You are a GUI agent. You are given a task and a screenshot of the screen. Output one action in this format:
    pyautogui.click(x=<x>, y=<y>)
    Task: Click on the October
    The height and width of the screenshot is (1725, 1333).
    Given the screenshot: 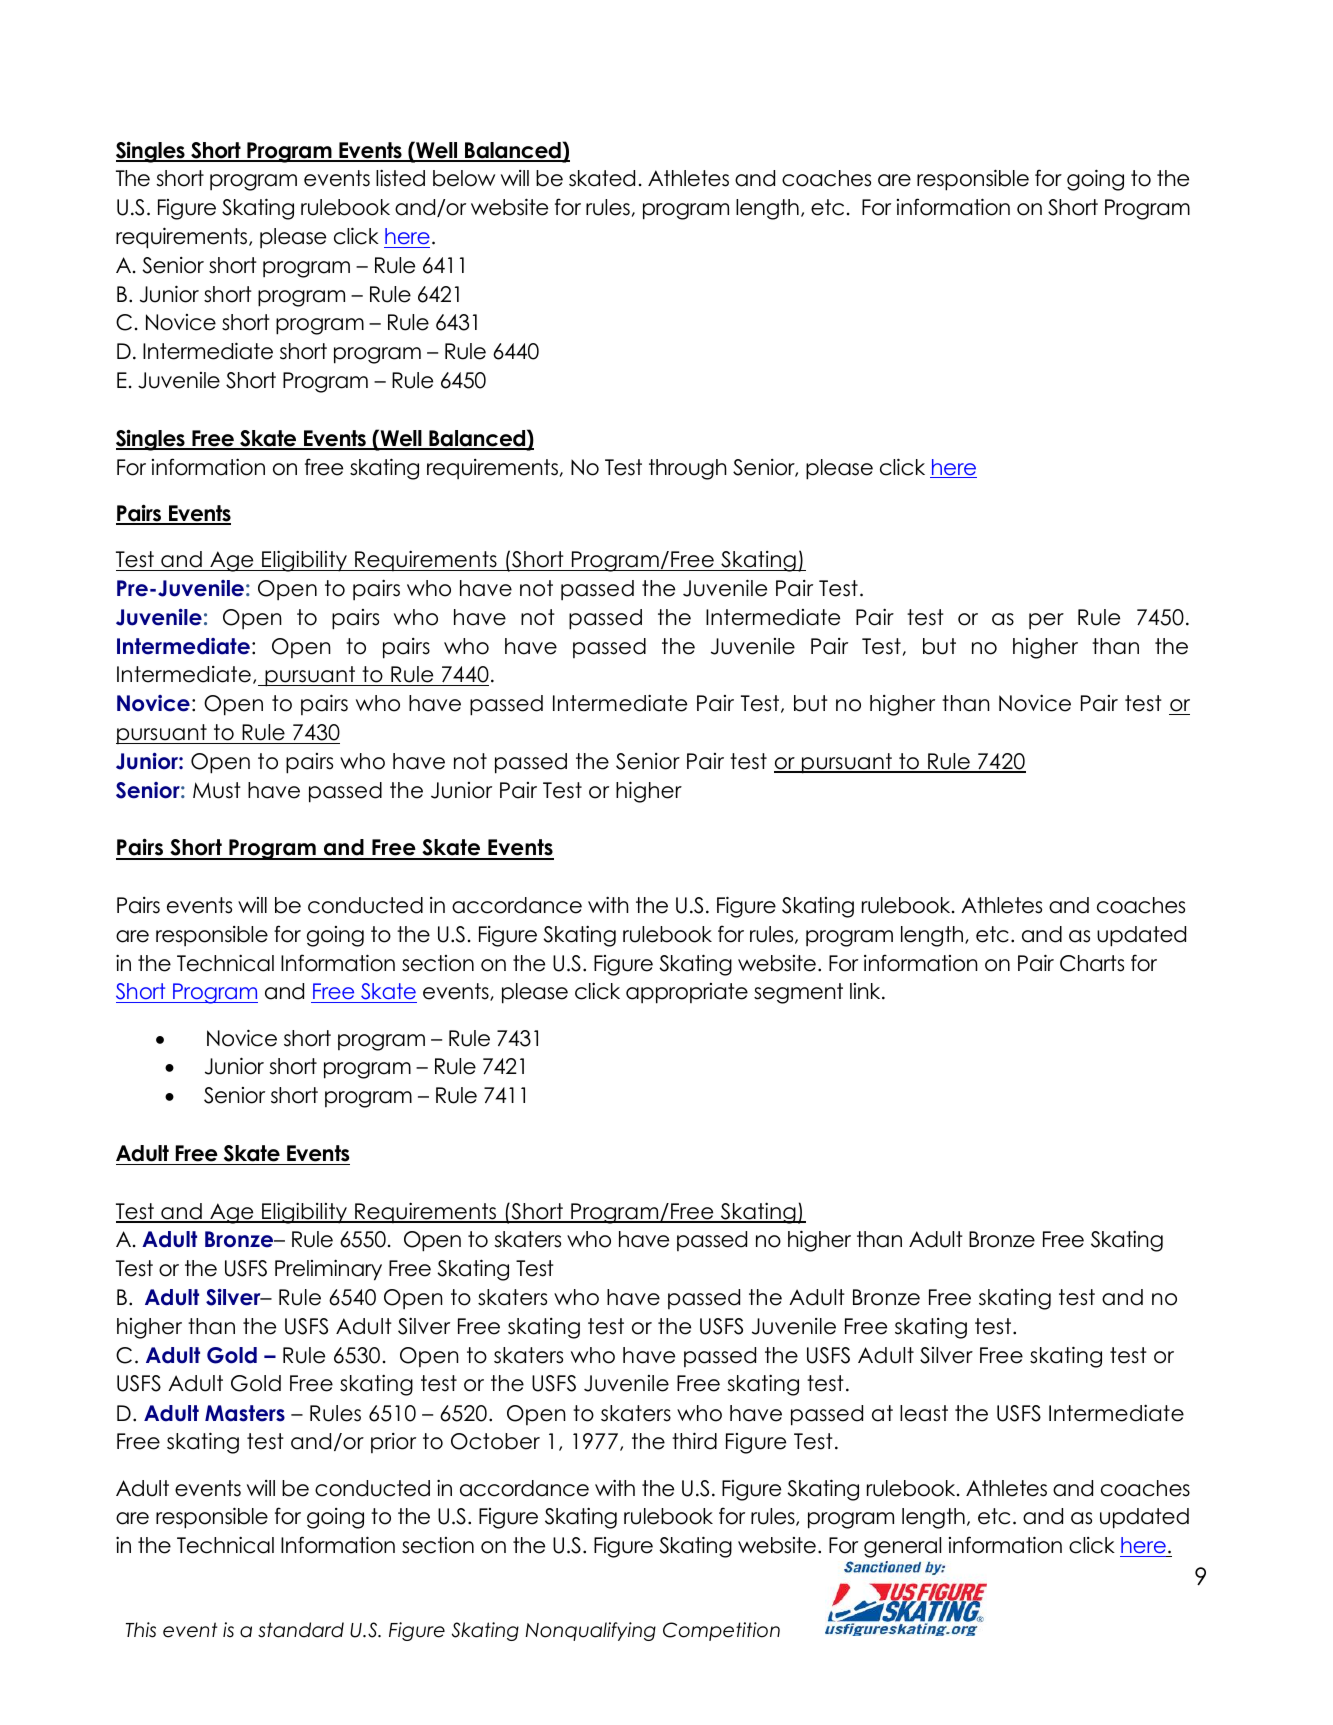 What is the action you would take?
    pyautogui.click(x=495, y=1441)
